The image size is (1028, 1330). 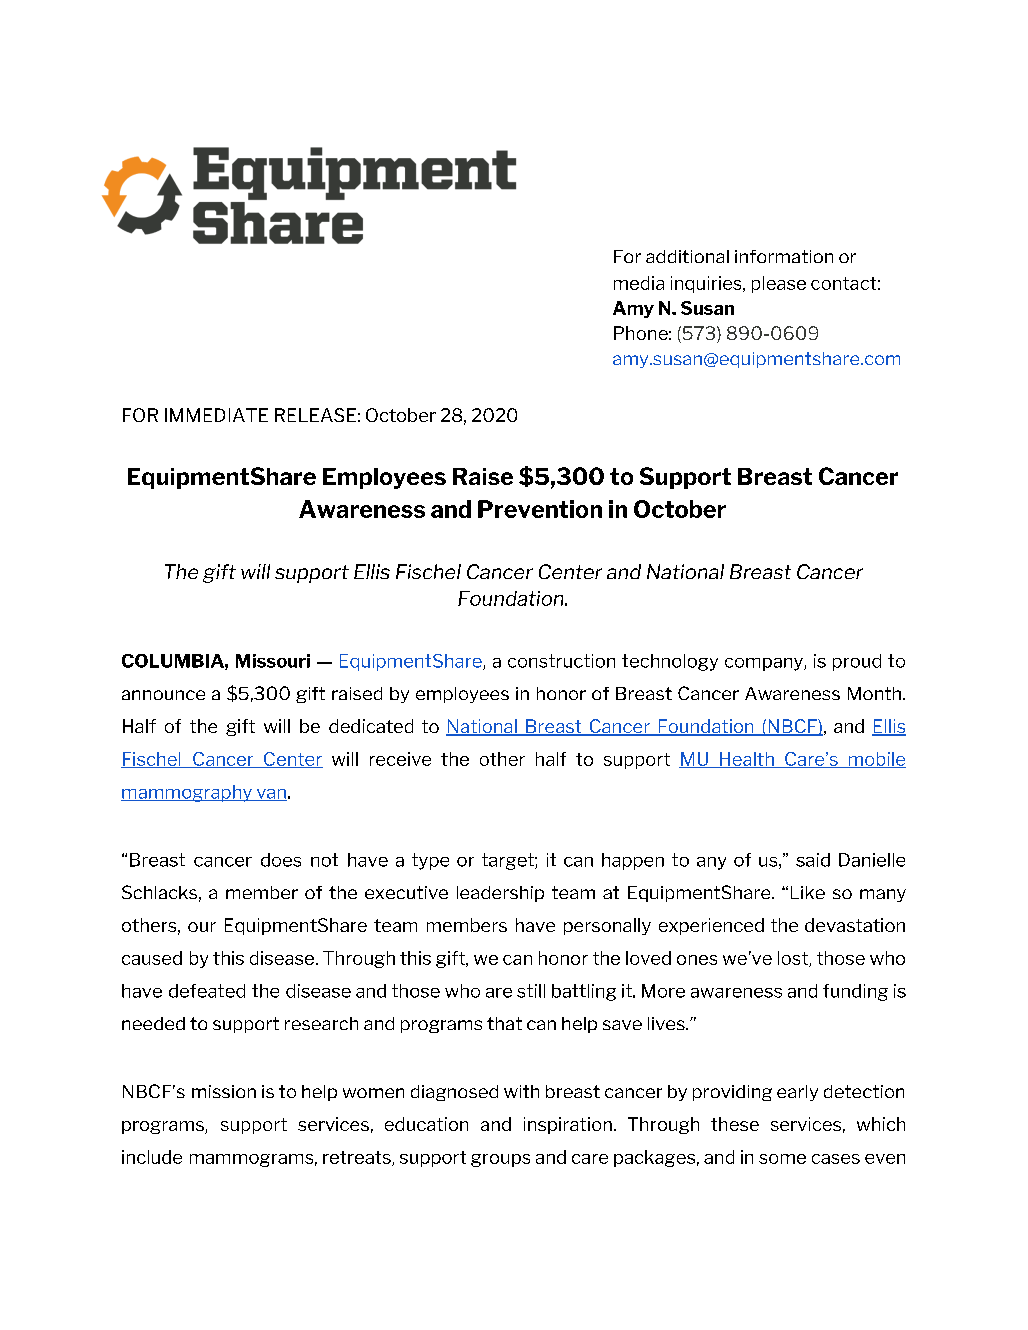 I want to click on receive, so click(x=400, y=759).
